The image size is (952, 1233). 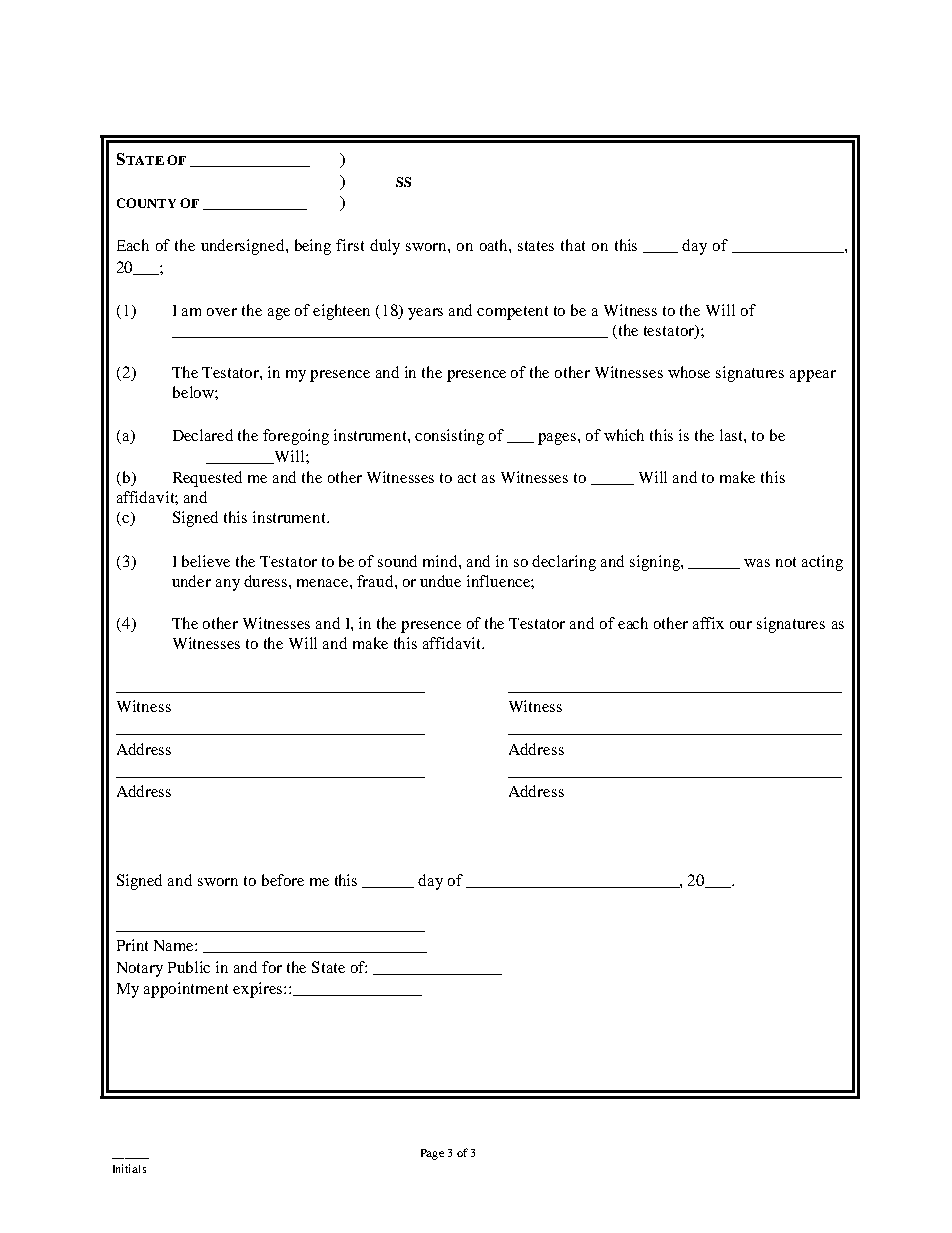 What do you see at coordinates (186, 990) in the page?
I see `appointment` at bounding box center [186, 990].
